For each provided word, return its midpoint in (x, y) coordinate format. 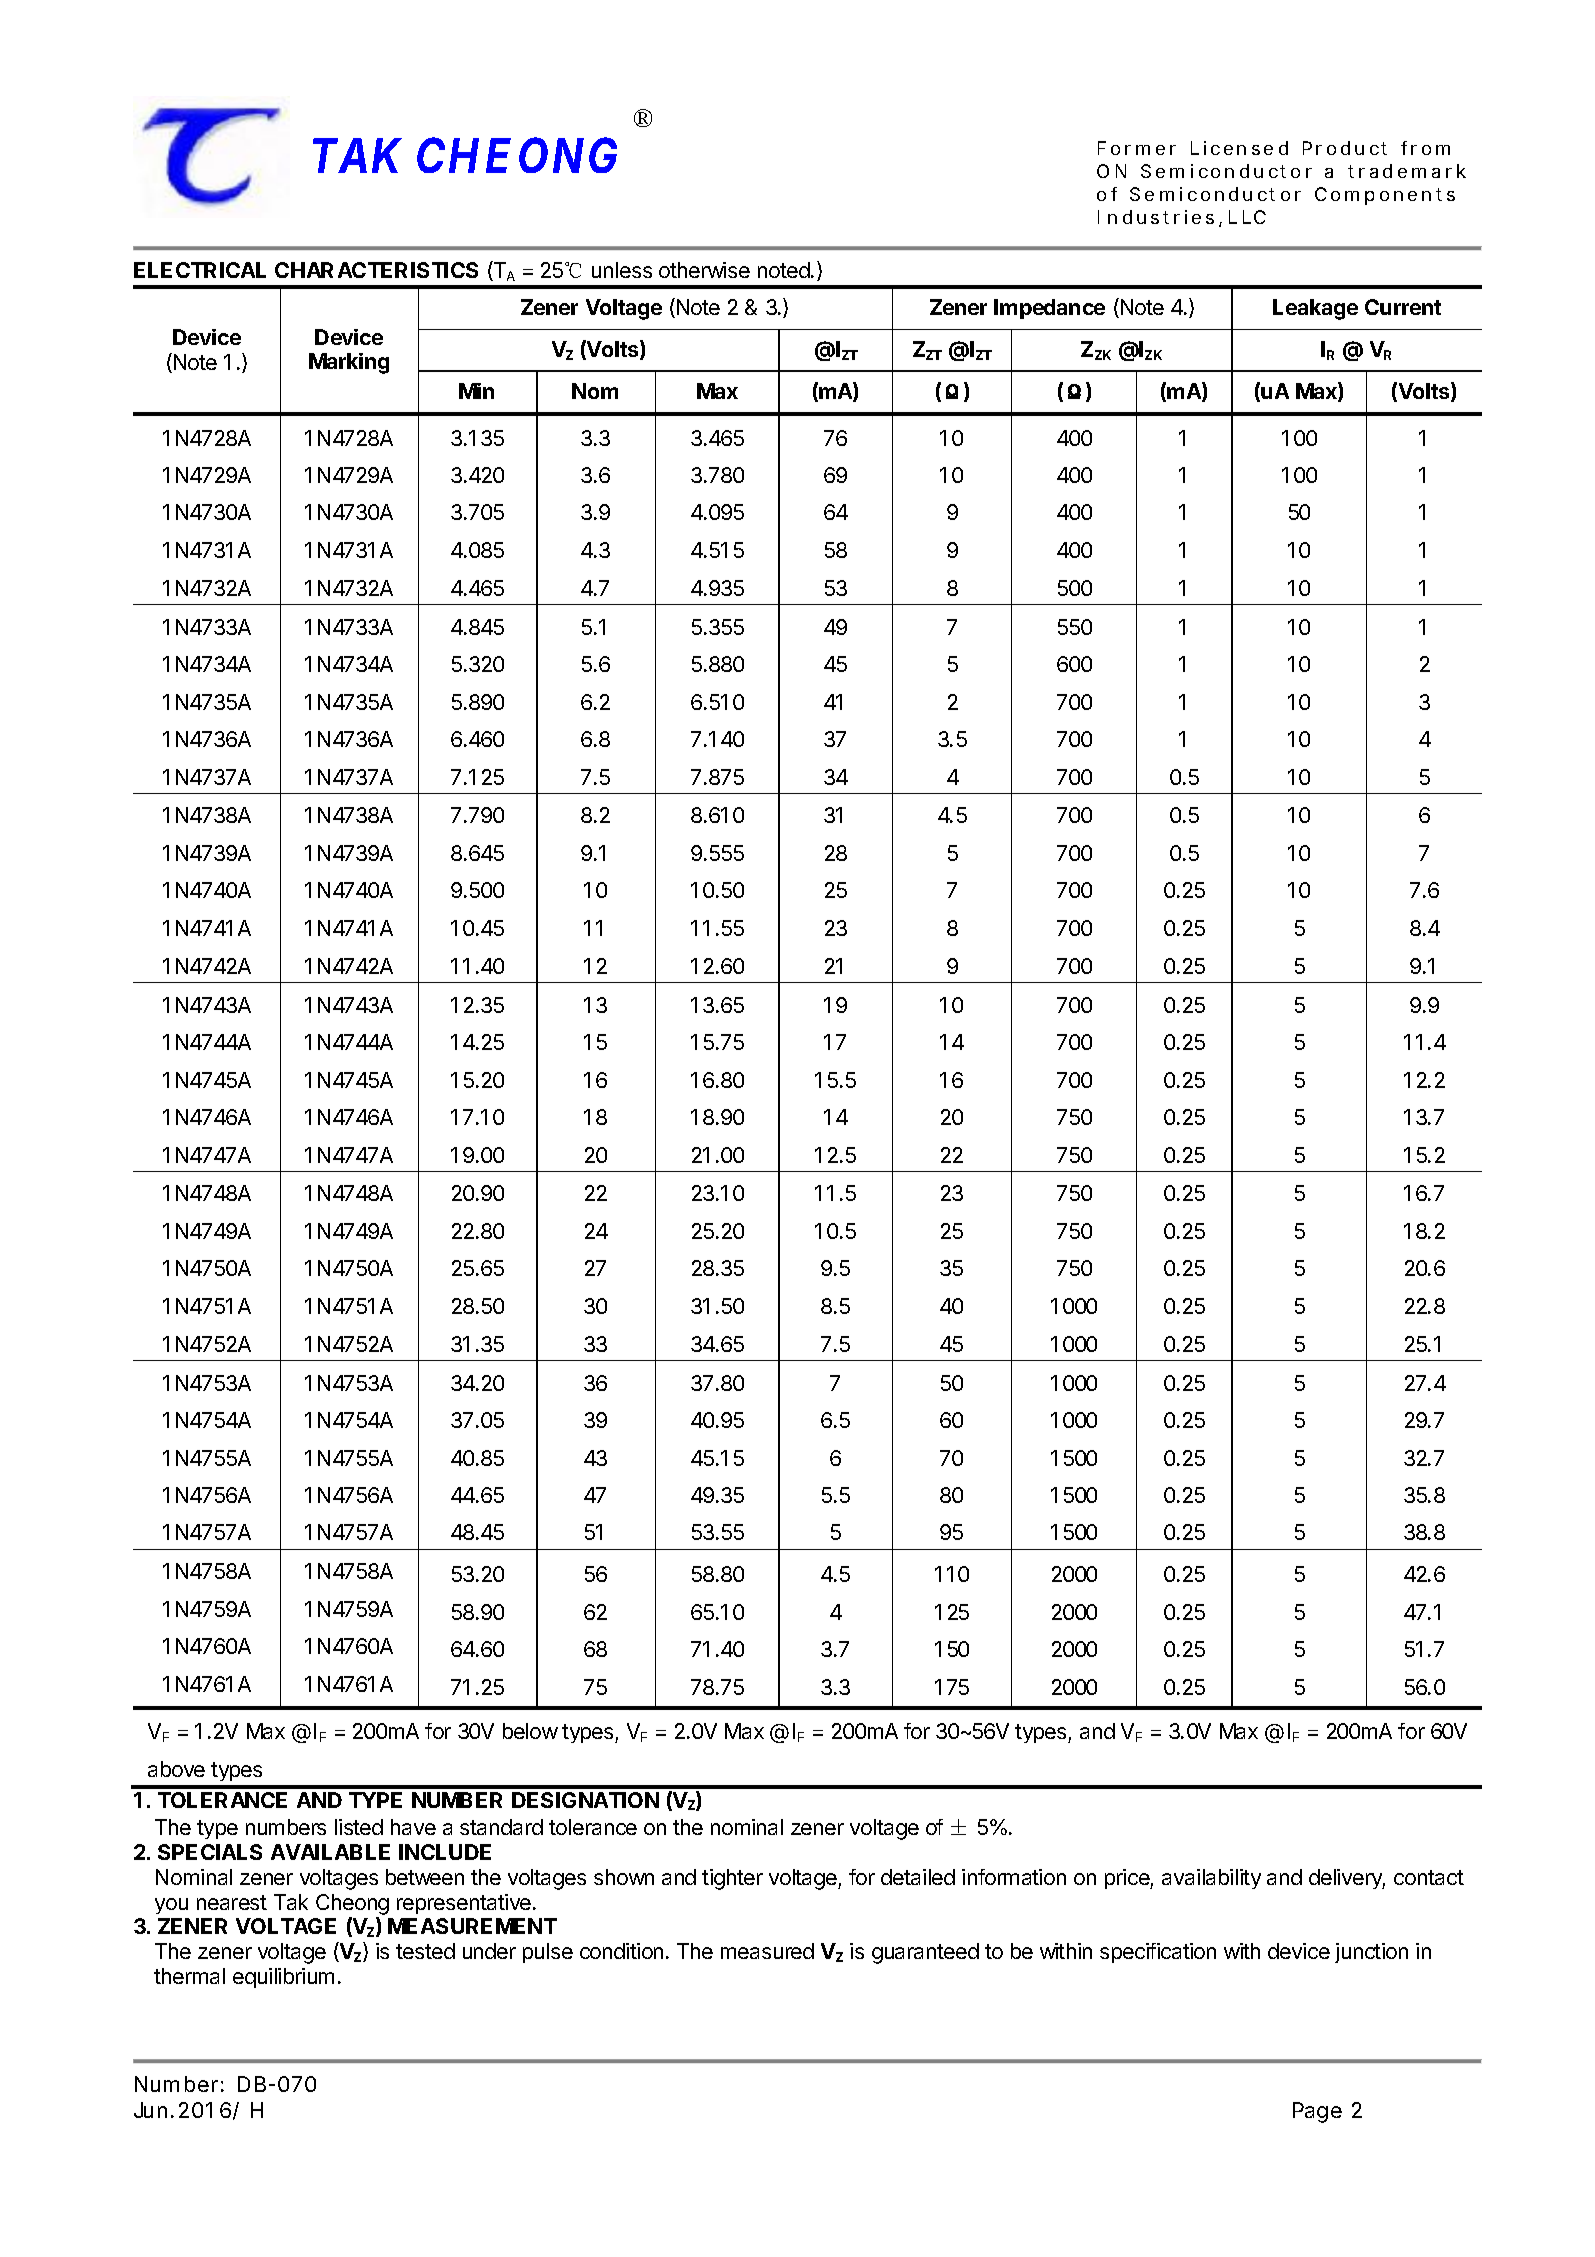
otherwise (704, 270)
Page (1317, 2112)
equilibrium (283, 1978)
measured (767, 1951)
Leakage (1315, 309)
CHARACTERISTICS (376, 270)
